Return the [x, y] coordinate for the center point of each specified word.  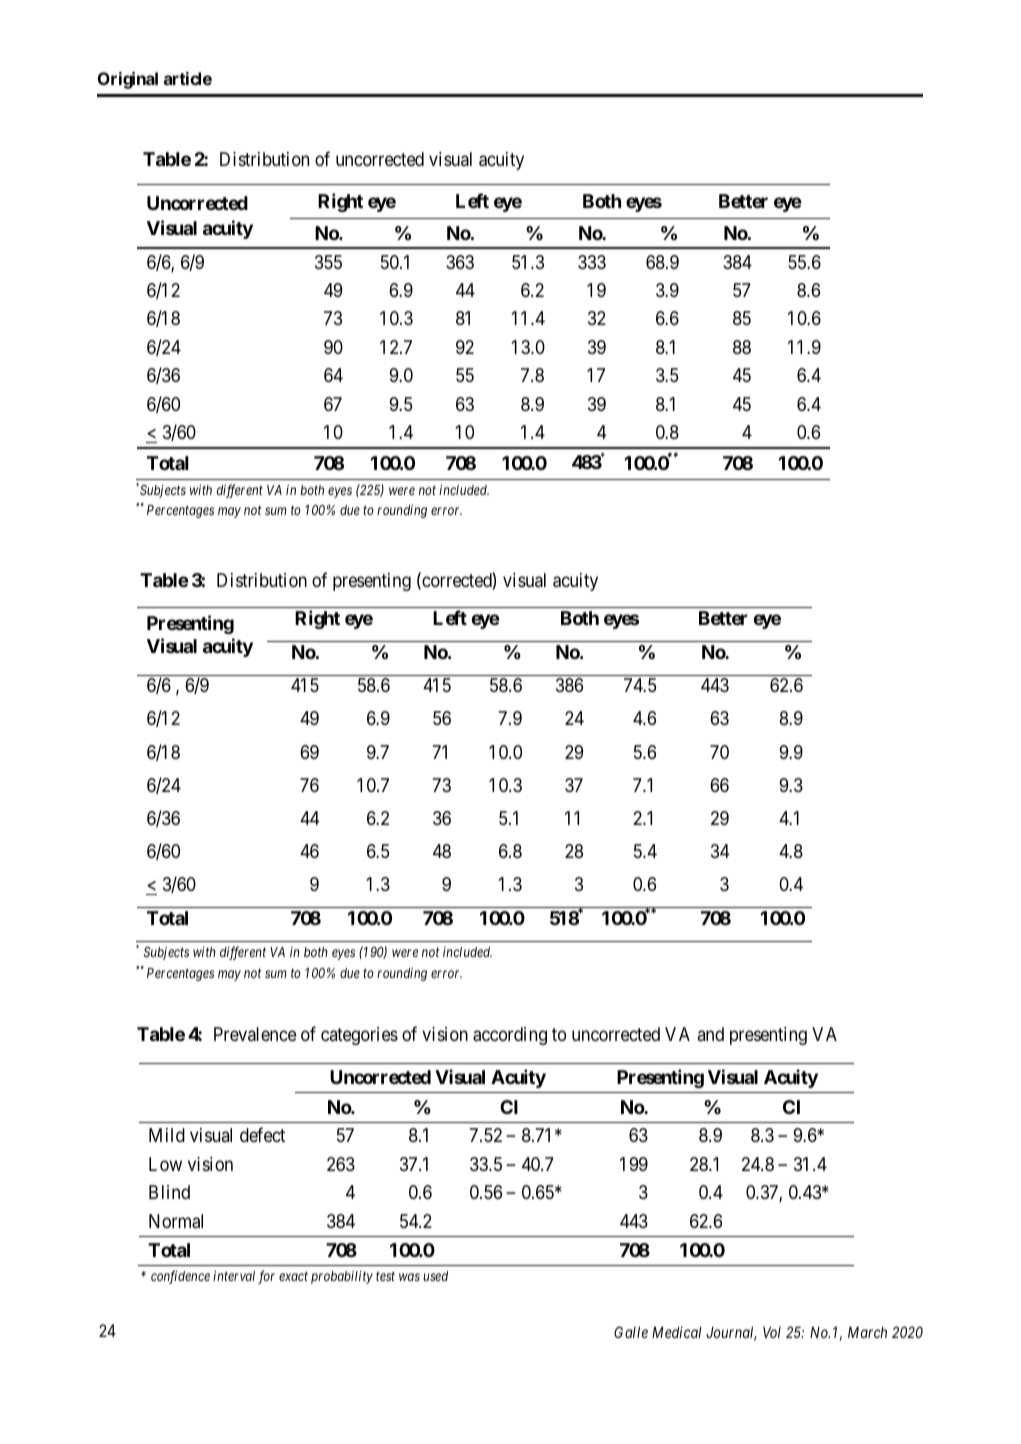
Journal [731, 1333]
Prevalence [255, 1034]
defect [262, 1135]
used [435, 1276]
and [711, 1034]
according [510, 1036]
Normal [176, 1221]
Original [128, 80]
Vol [772, 1332]
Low [165, 1164]
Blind [169, 1192]
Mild [167, 1135]
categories [359, 1036]
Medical [677, 1332]
